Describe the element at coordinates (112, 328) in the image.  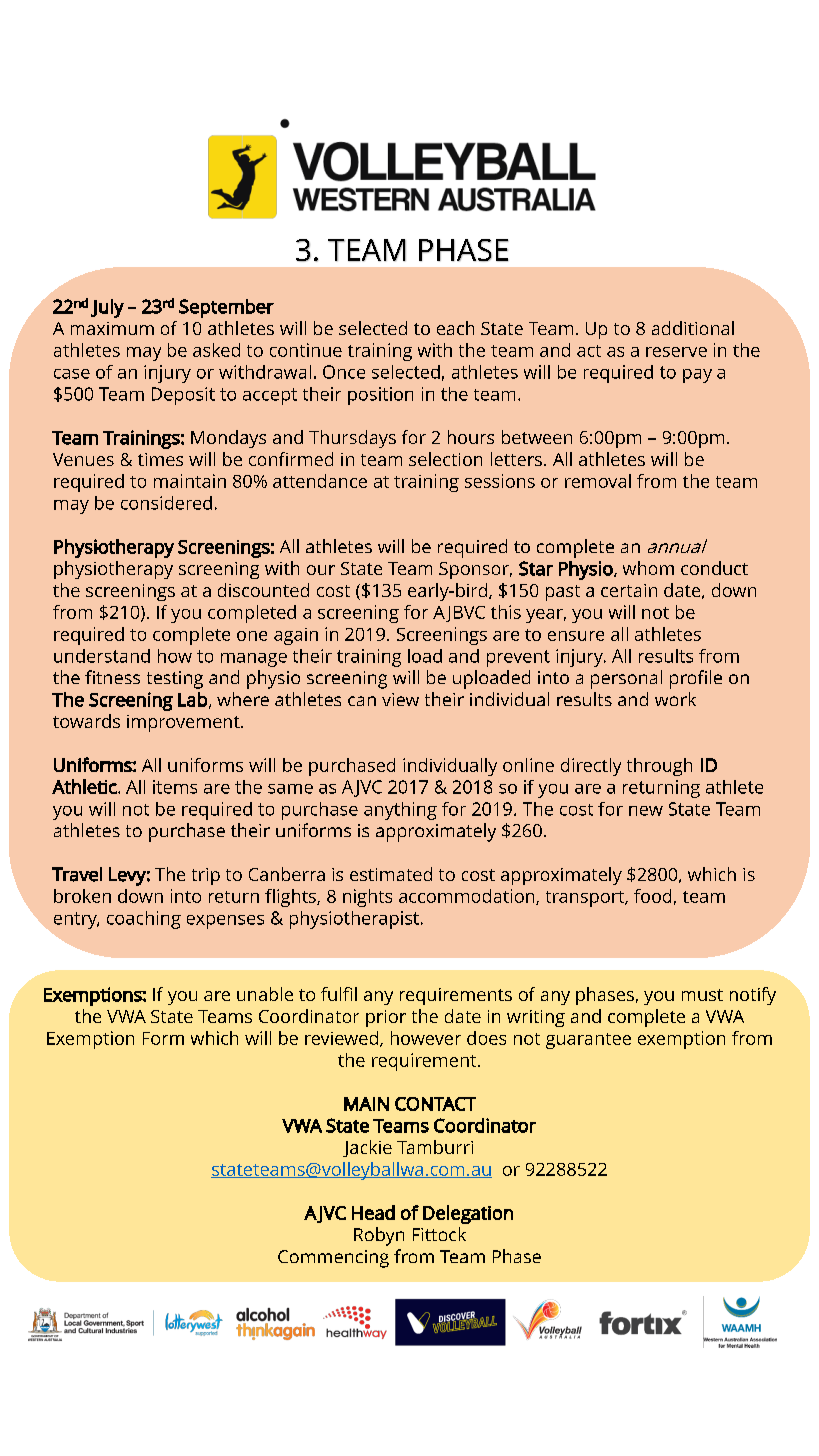
I see `maximum` at that location.
